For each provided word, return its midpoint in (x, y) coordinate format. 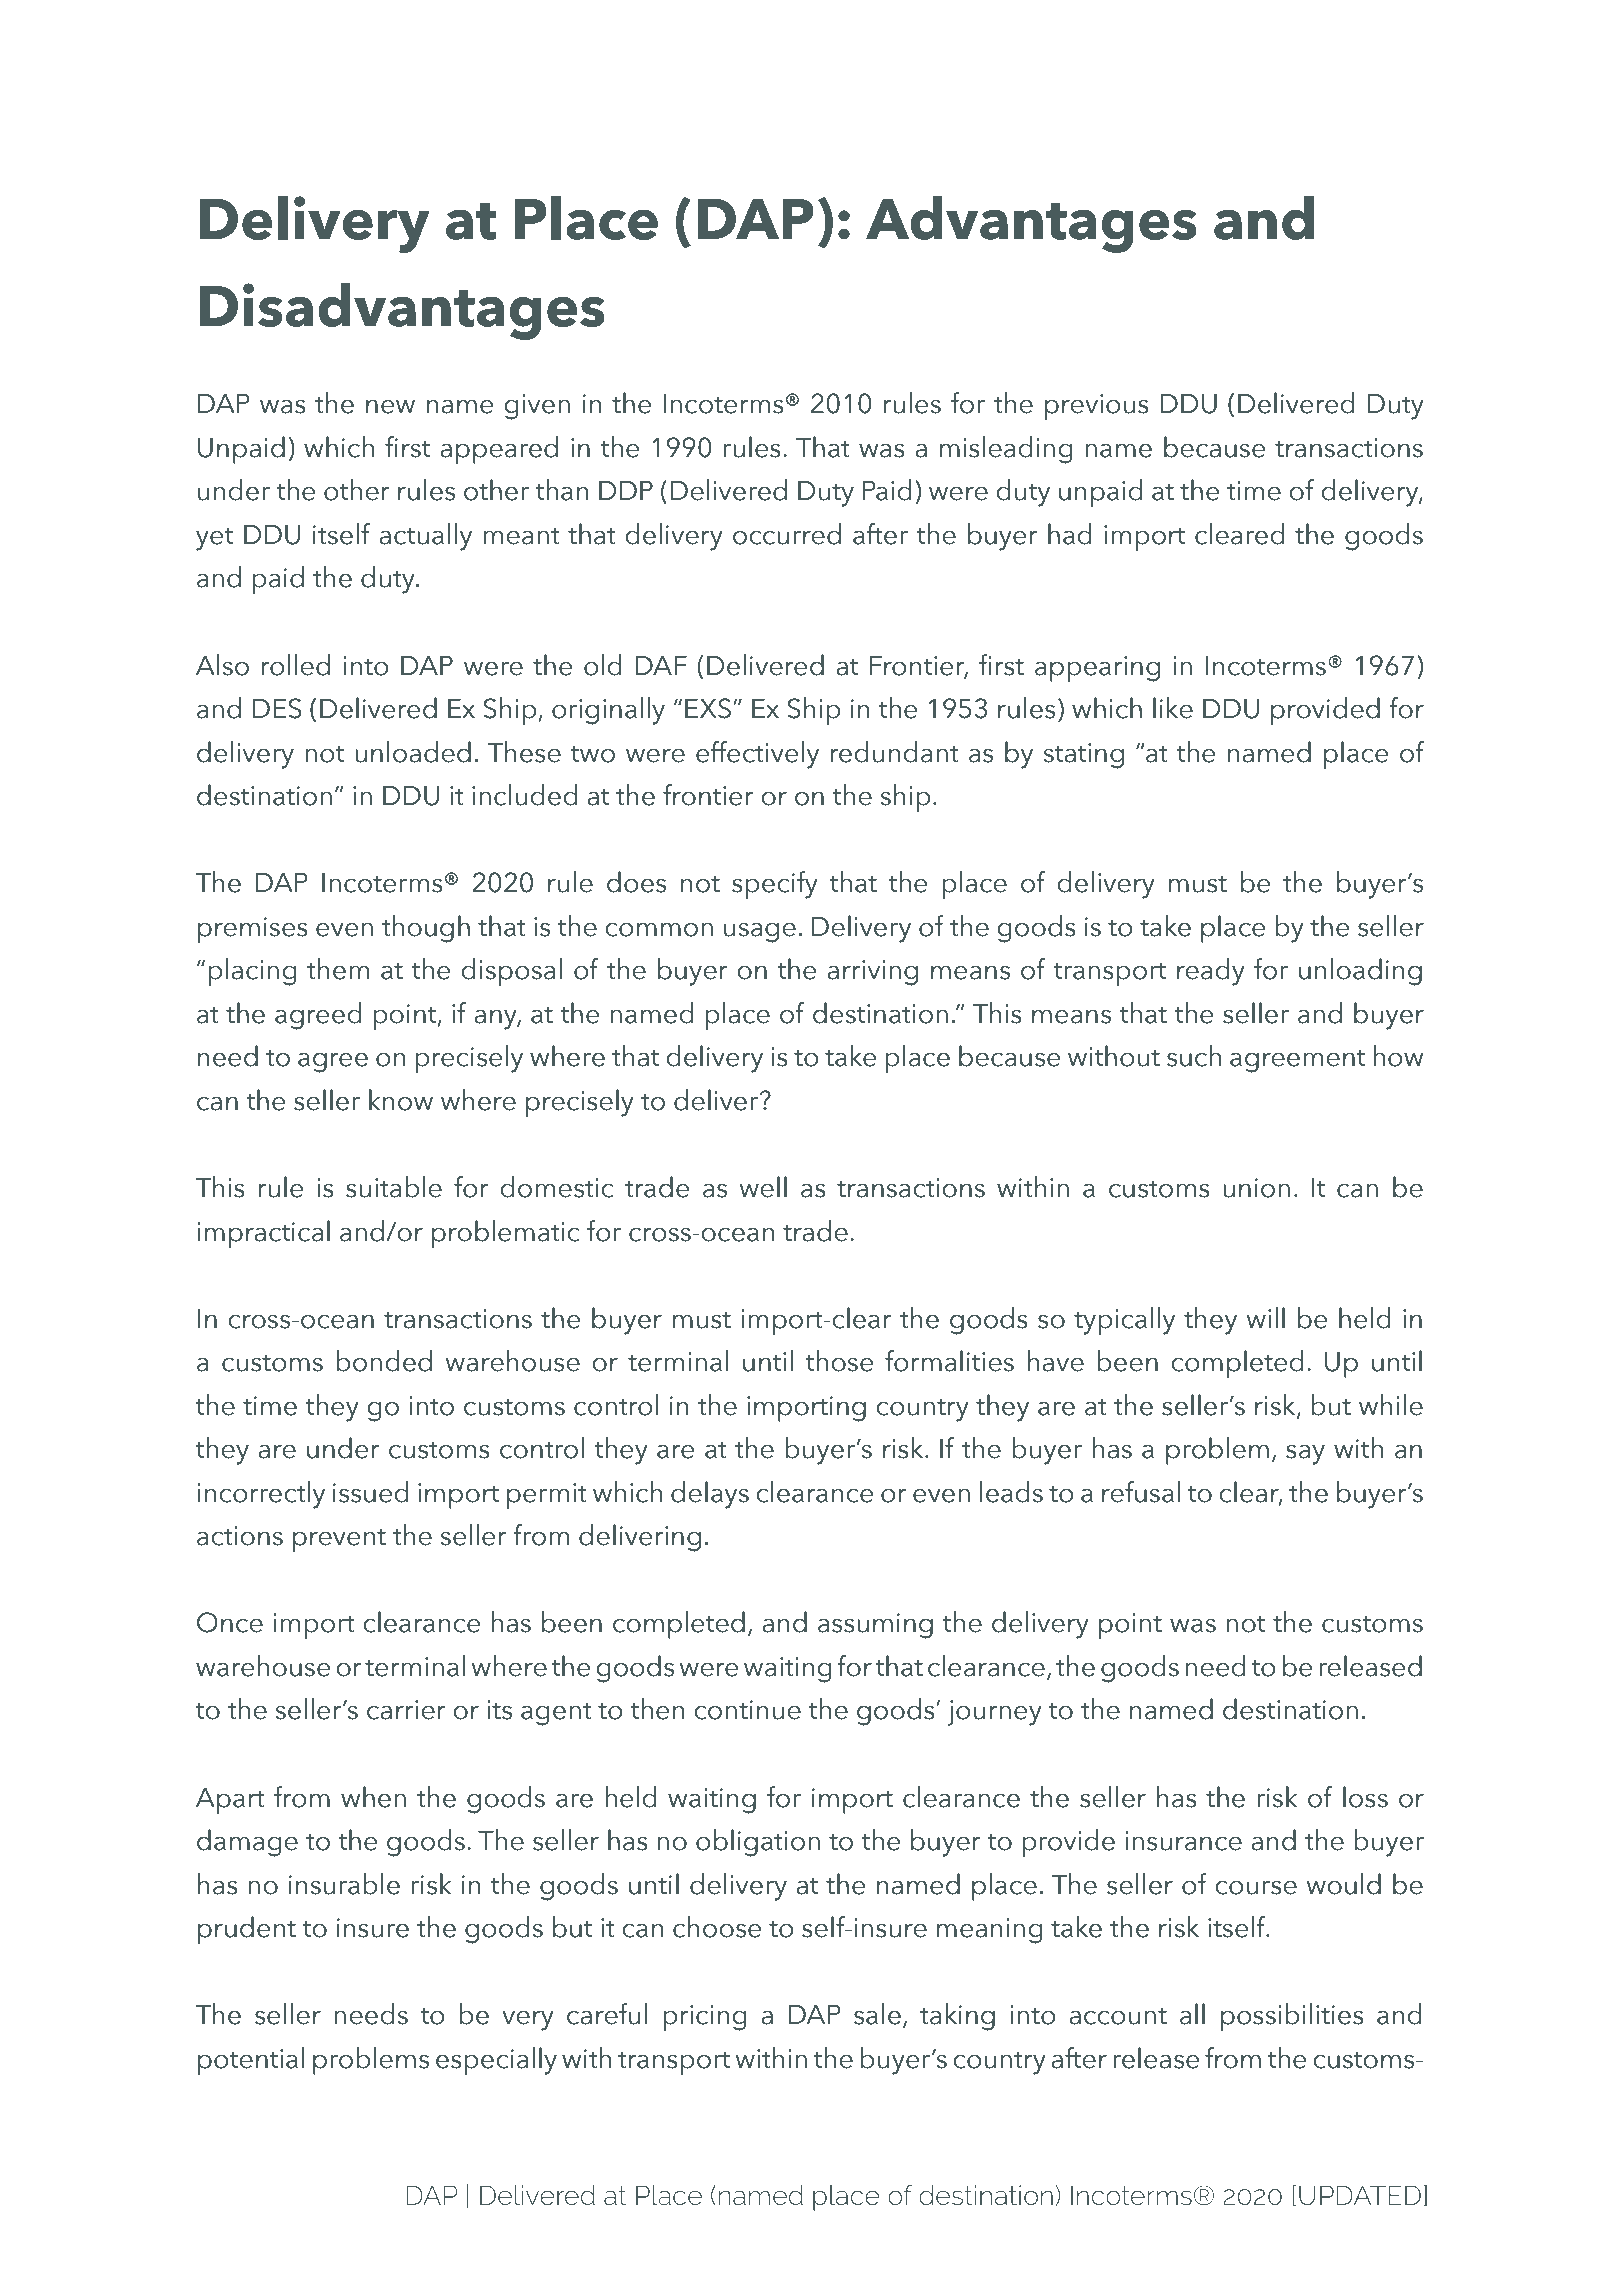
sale (877, 2014)
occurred (787, 534)
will (1266, 1317)
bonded (384, 1361)
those (839, 1361)
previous (1097, 407)
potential (251, 2061)
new (390, 407)
